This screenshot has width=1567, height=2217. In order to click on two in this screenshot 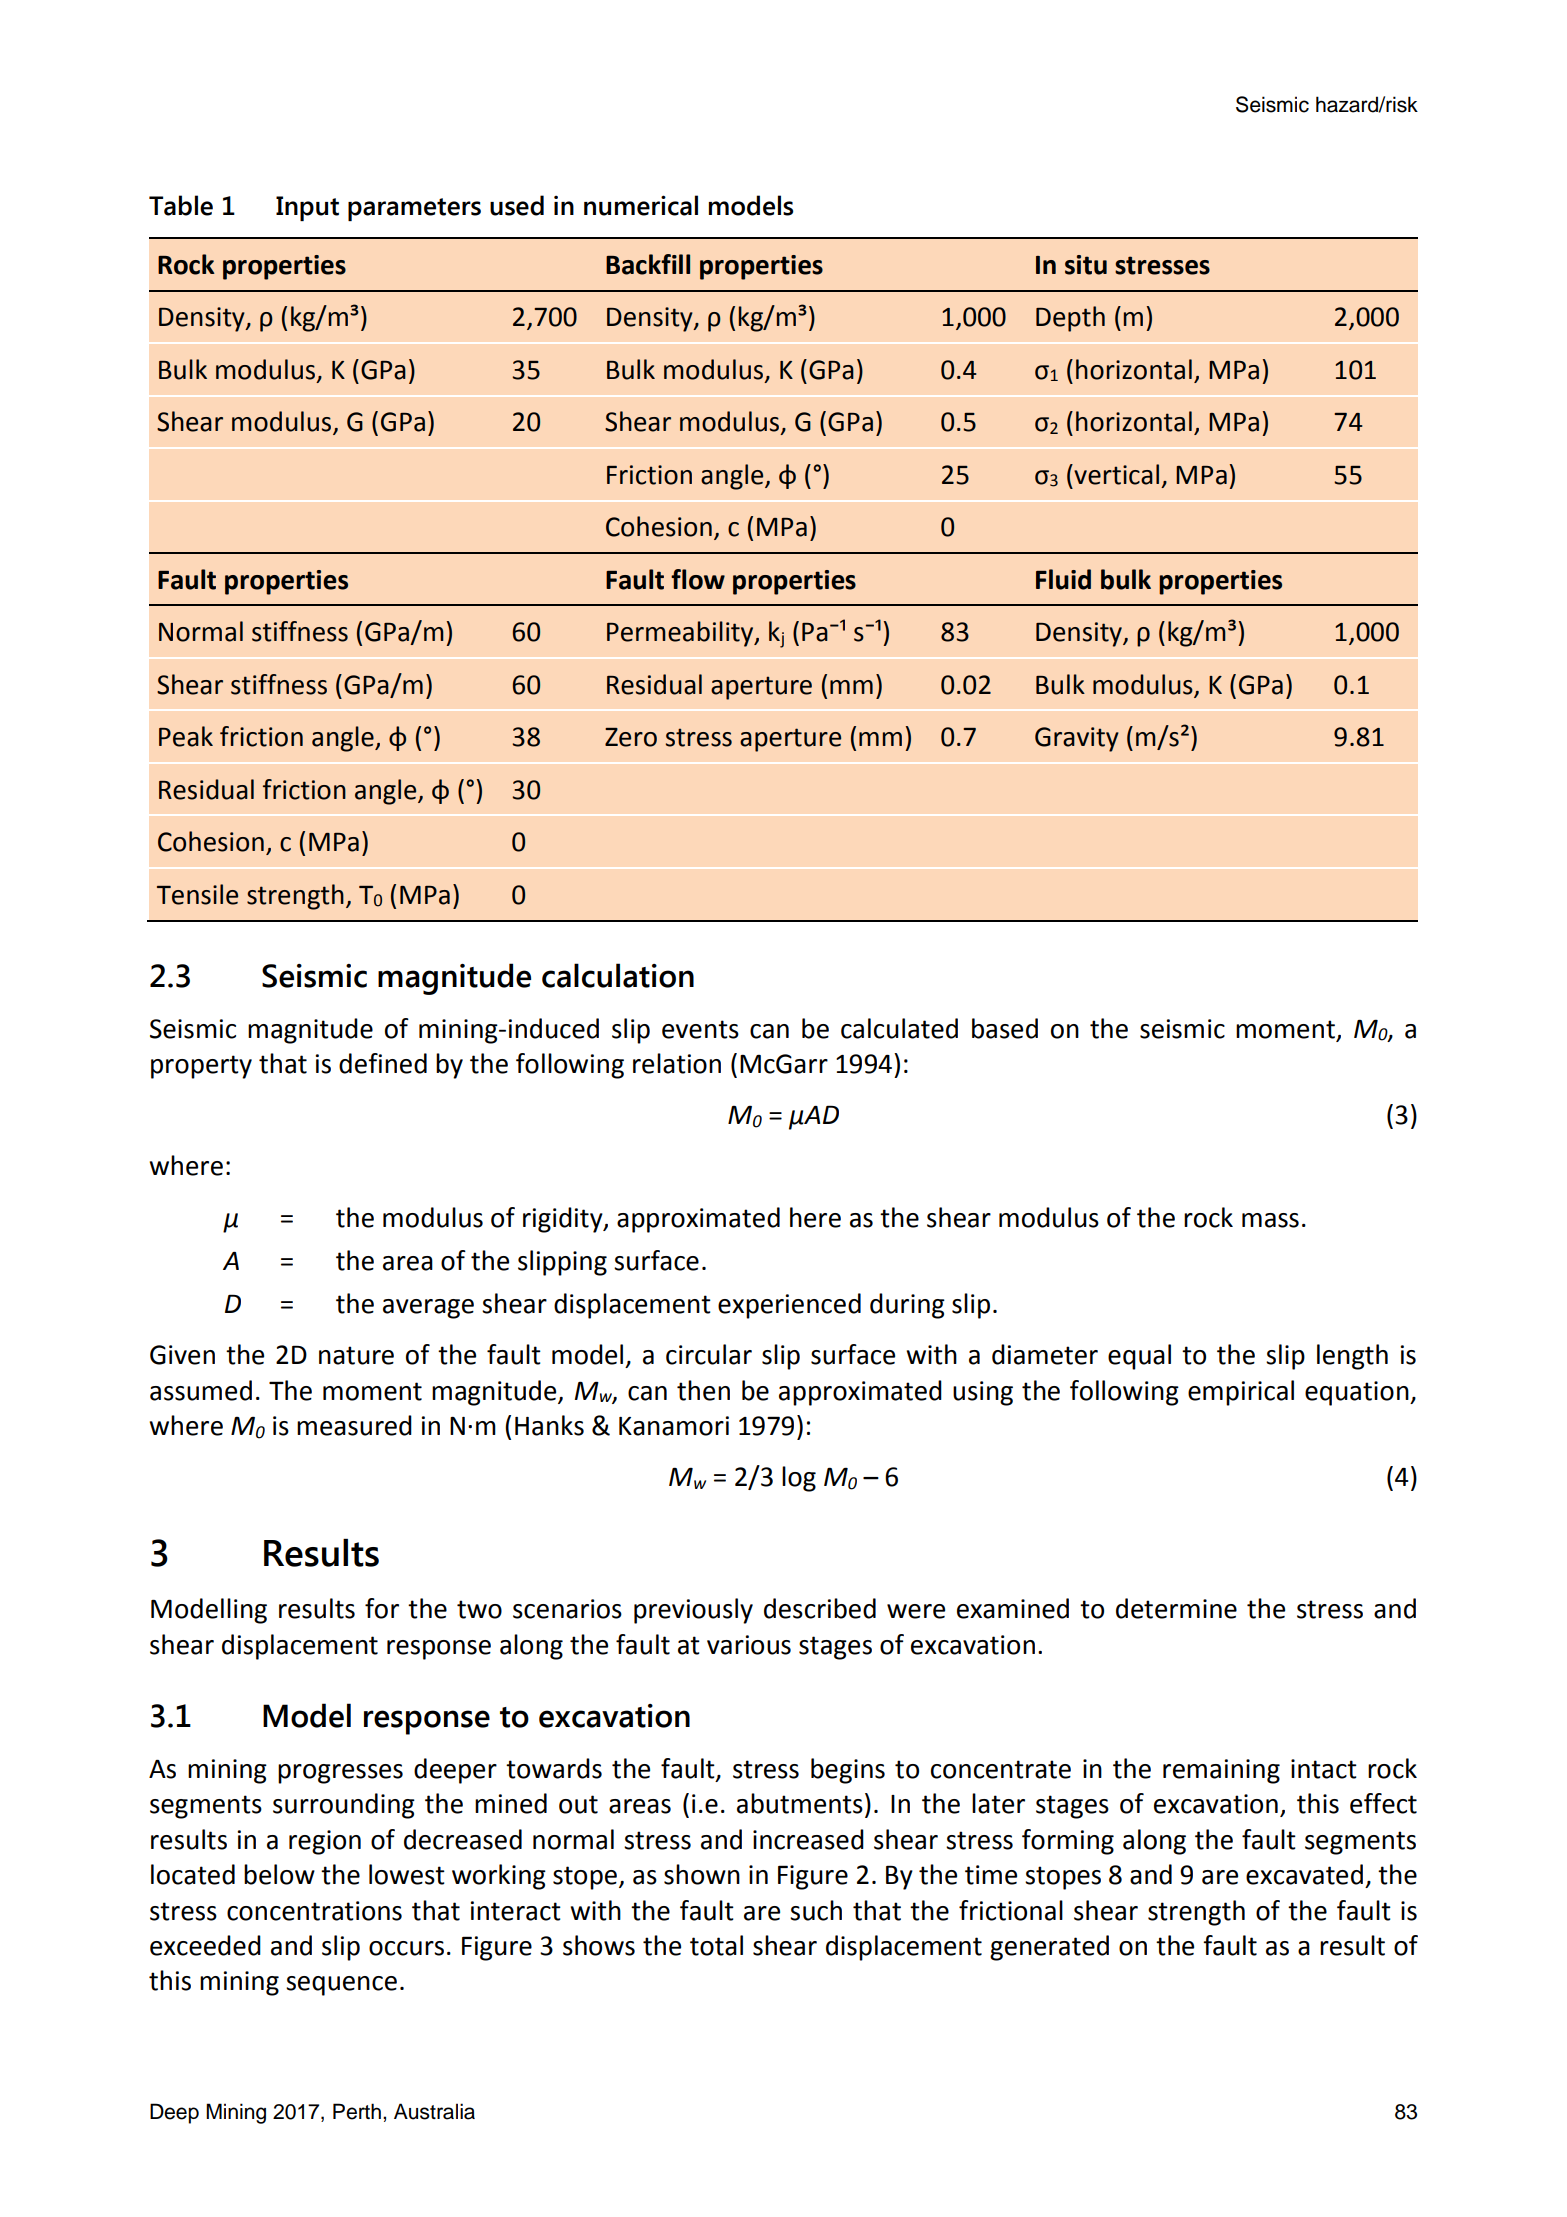, I will do `click(479, 1609)`.
